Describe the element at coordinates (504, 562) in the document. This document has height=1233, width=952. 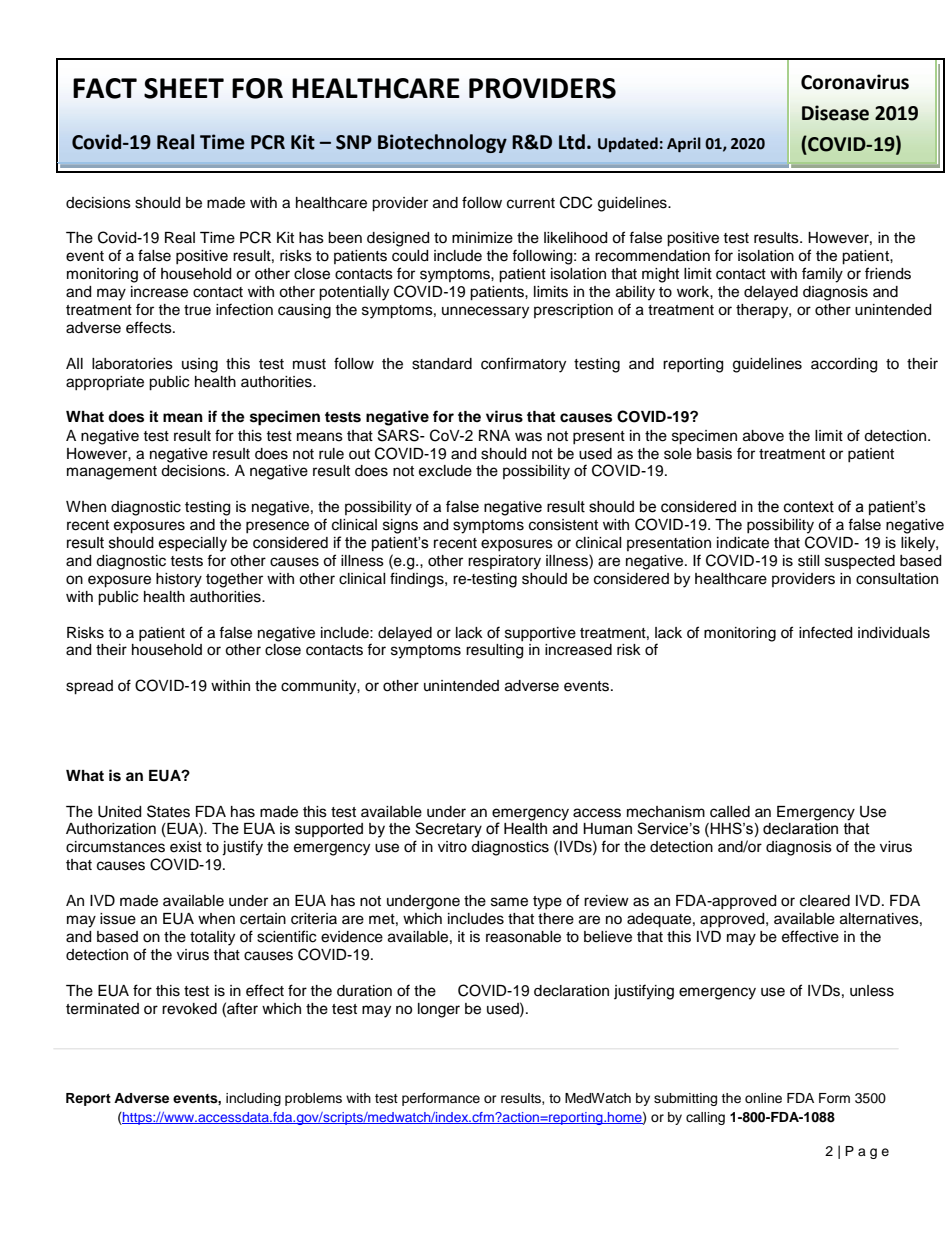
I see `respiratory` at that location.
